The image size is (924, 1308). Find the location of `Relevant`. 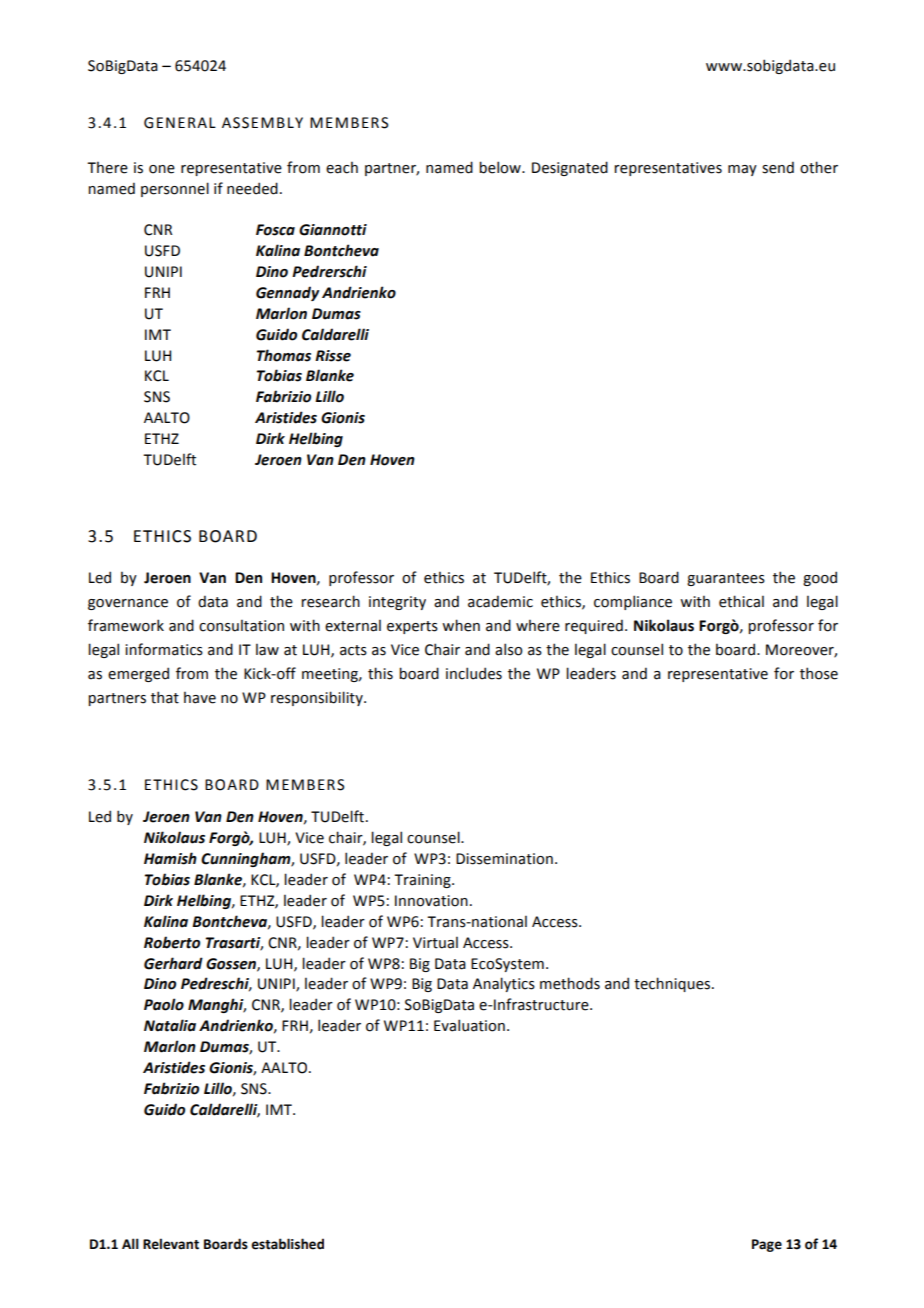

Relevant is located at coordinates (171, 1244).
